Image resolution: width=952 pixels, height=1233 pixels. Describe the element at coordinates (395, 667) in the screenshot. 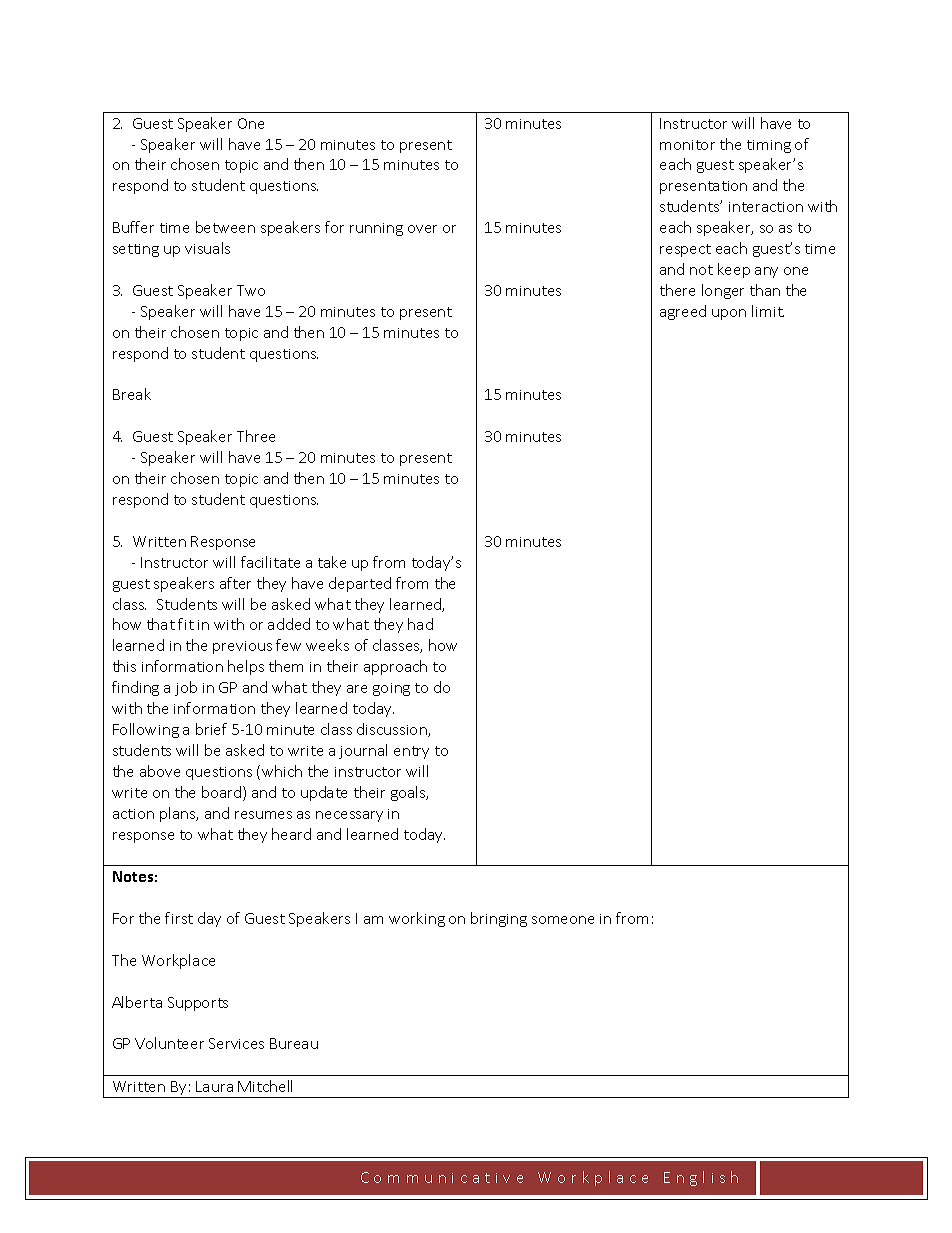

I see `approach` at that location.
